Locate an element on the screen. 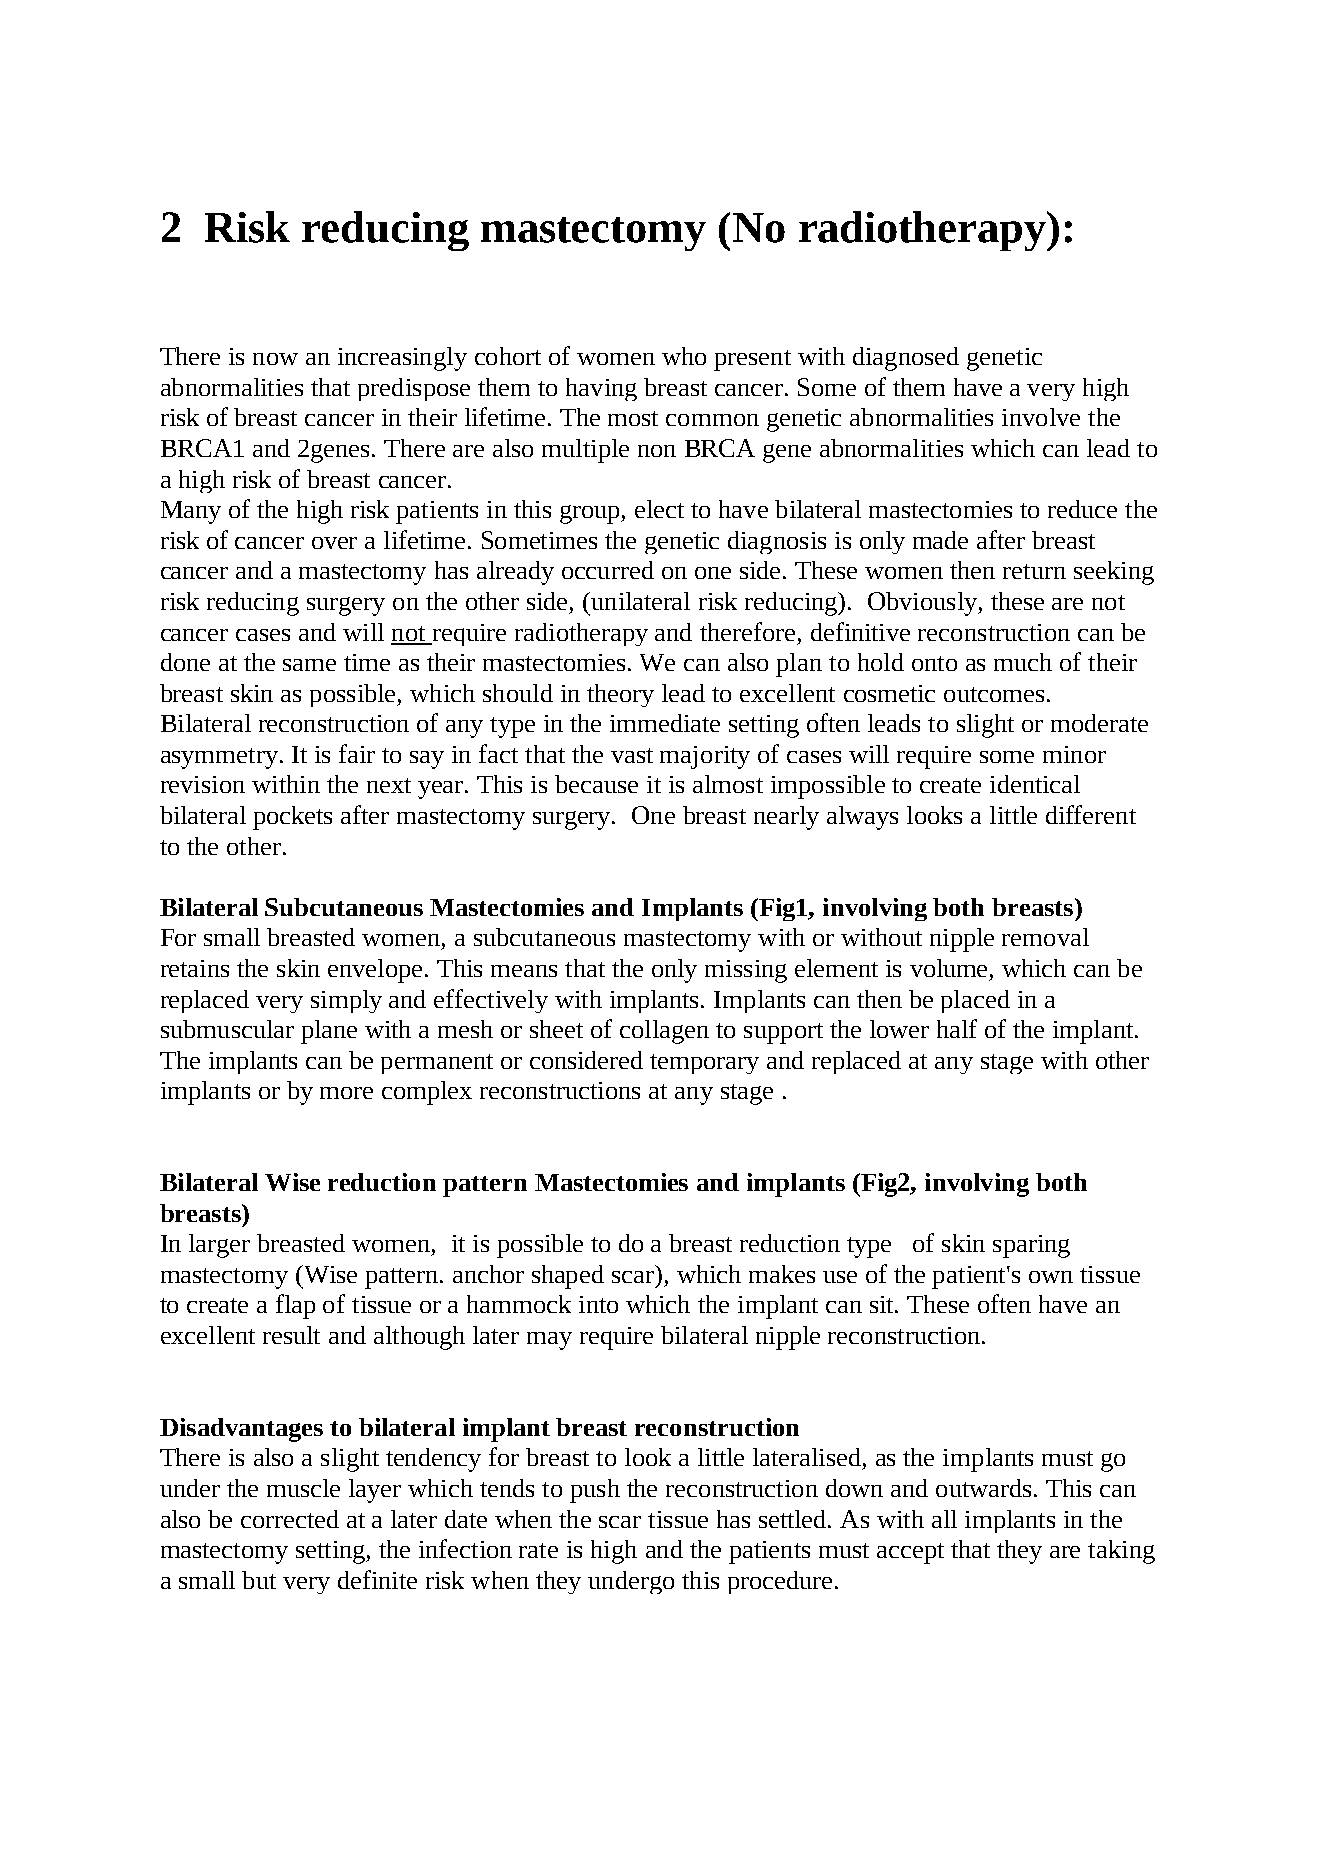 The image size is (1320, 1866). fair is located at coordinates (357, 753).
